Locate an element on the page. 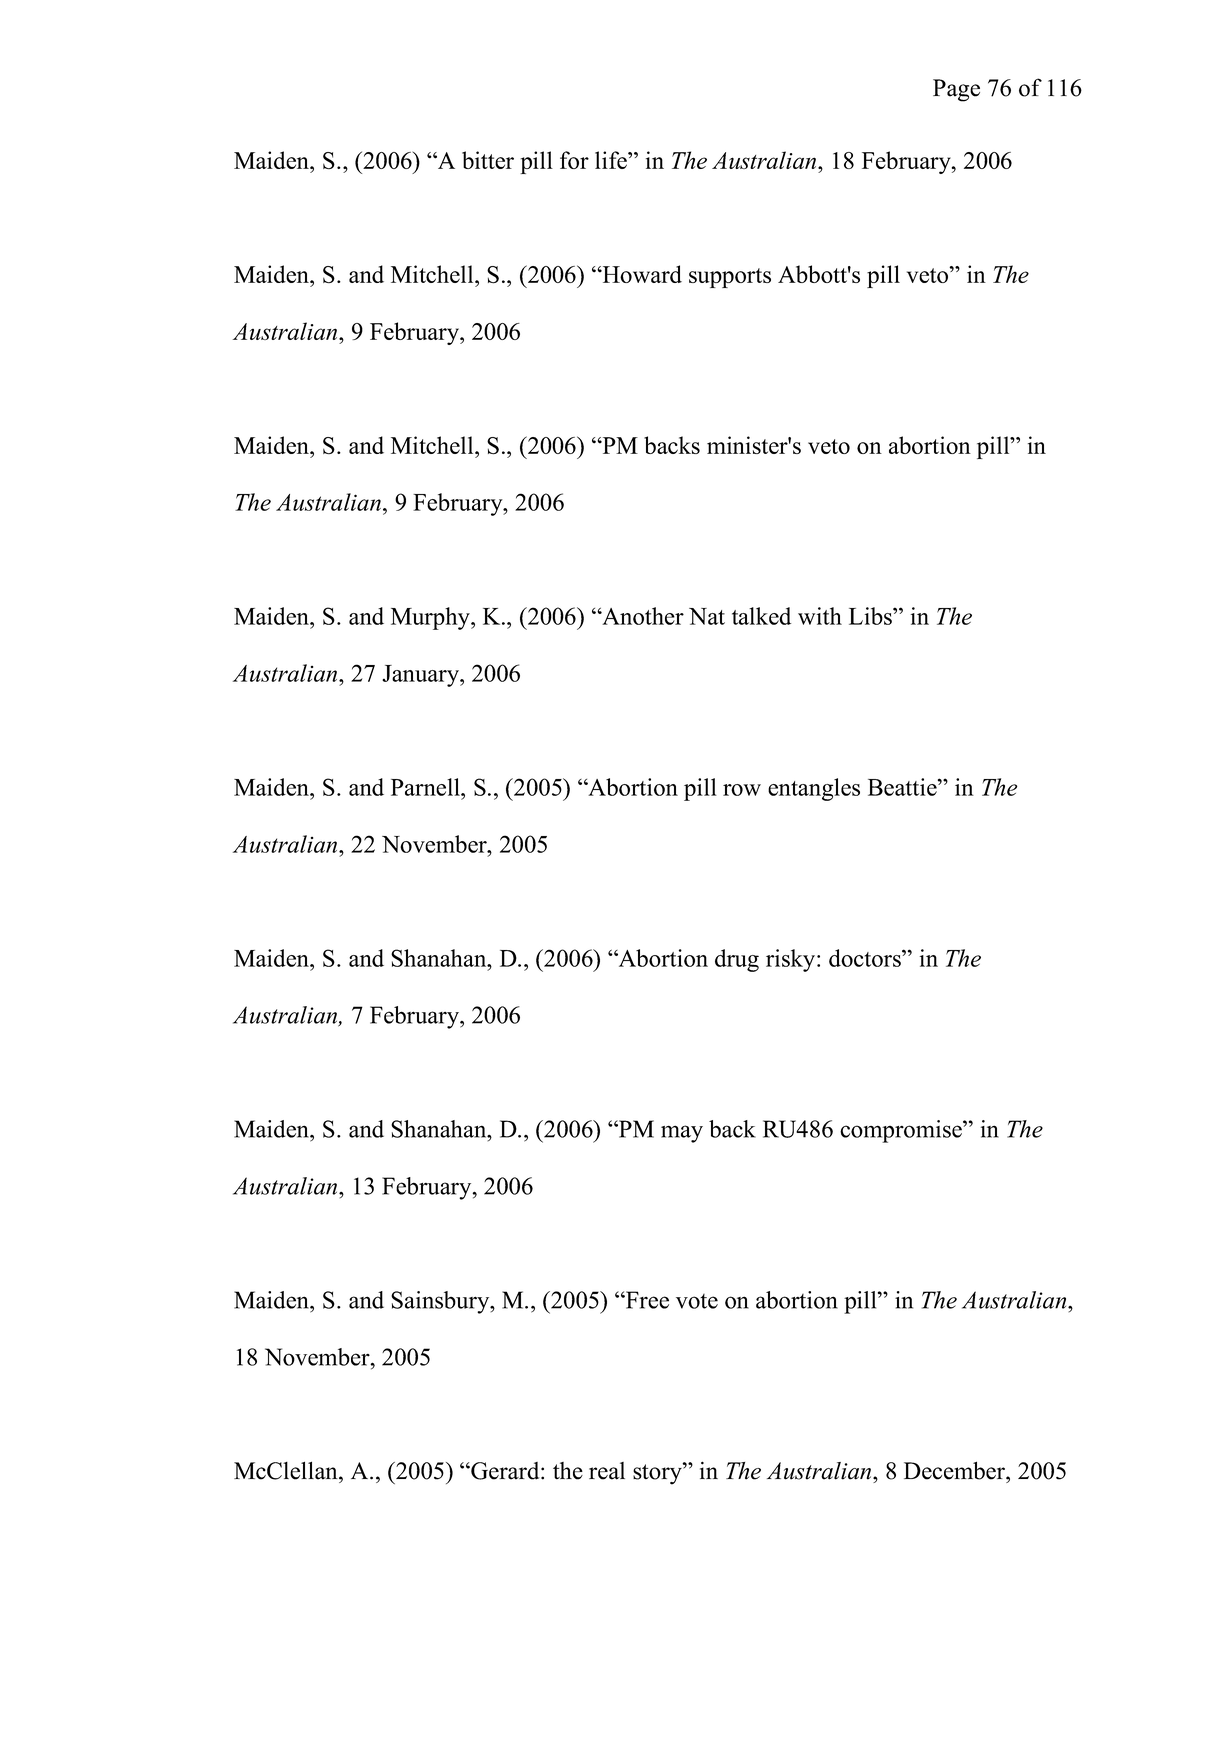 Image resolution: width=1228 pixels, height=1738 pixels. Libs is located at coordinates (871, 616).
